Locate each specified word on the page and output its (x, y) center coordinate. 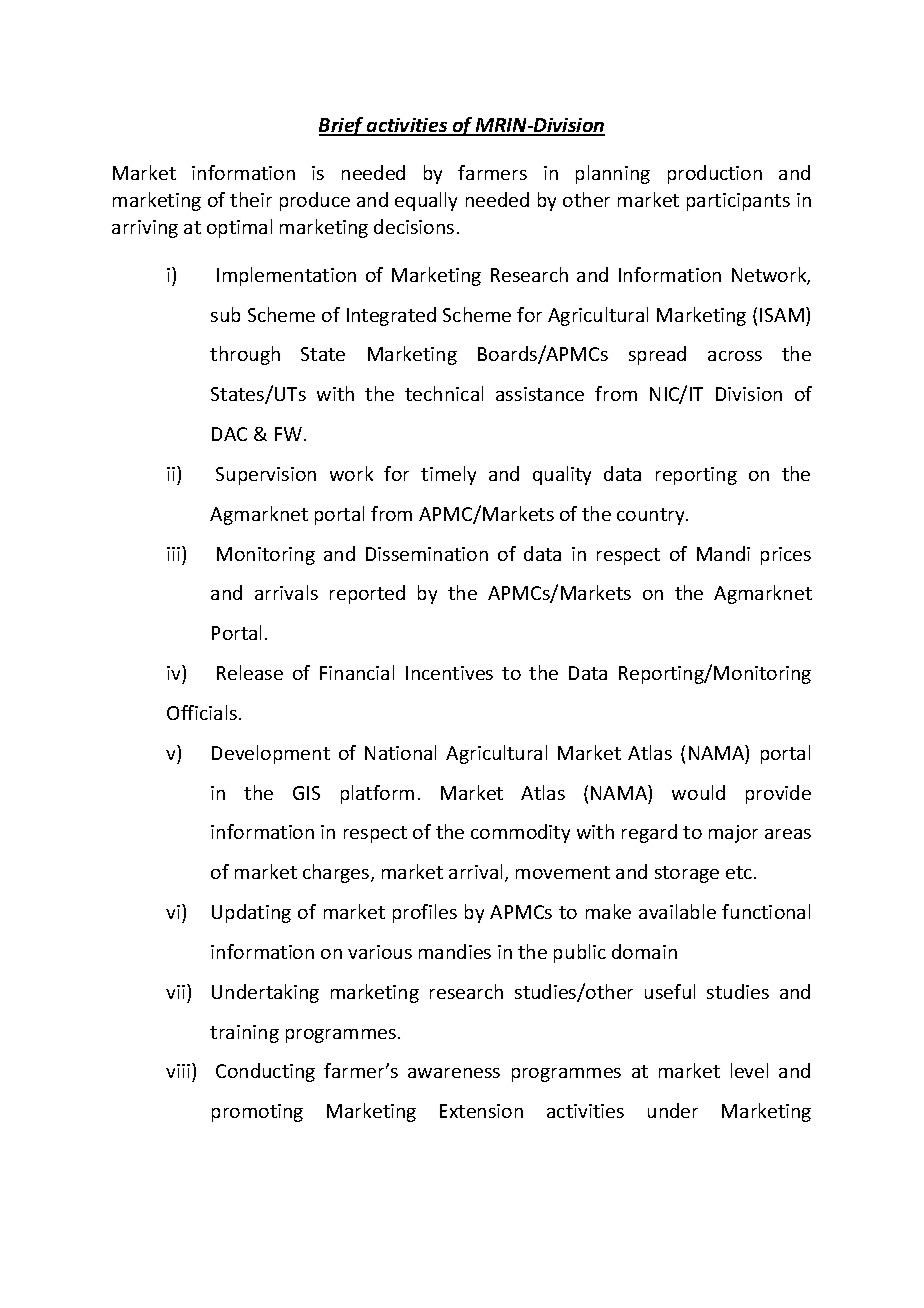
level (749, 1070)
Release (250, 672)
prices (786, 556)
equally (426, 201)
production (715, 174)
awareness (454, 1073)
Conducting (265, 1072)
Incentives (449, 673)
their (251, 199)
